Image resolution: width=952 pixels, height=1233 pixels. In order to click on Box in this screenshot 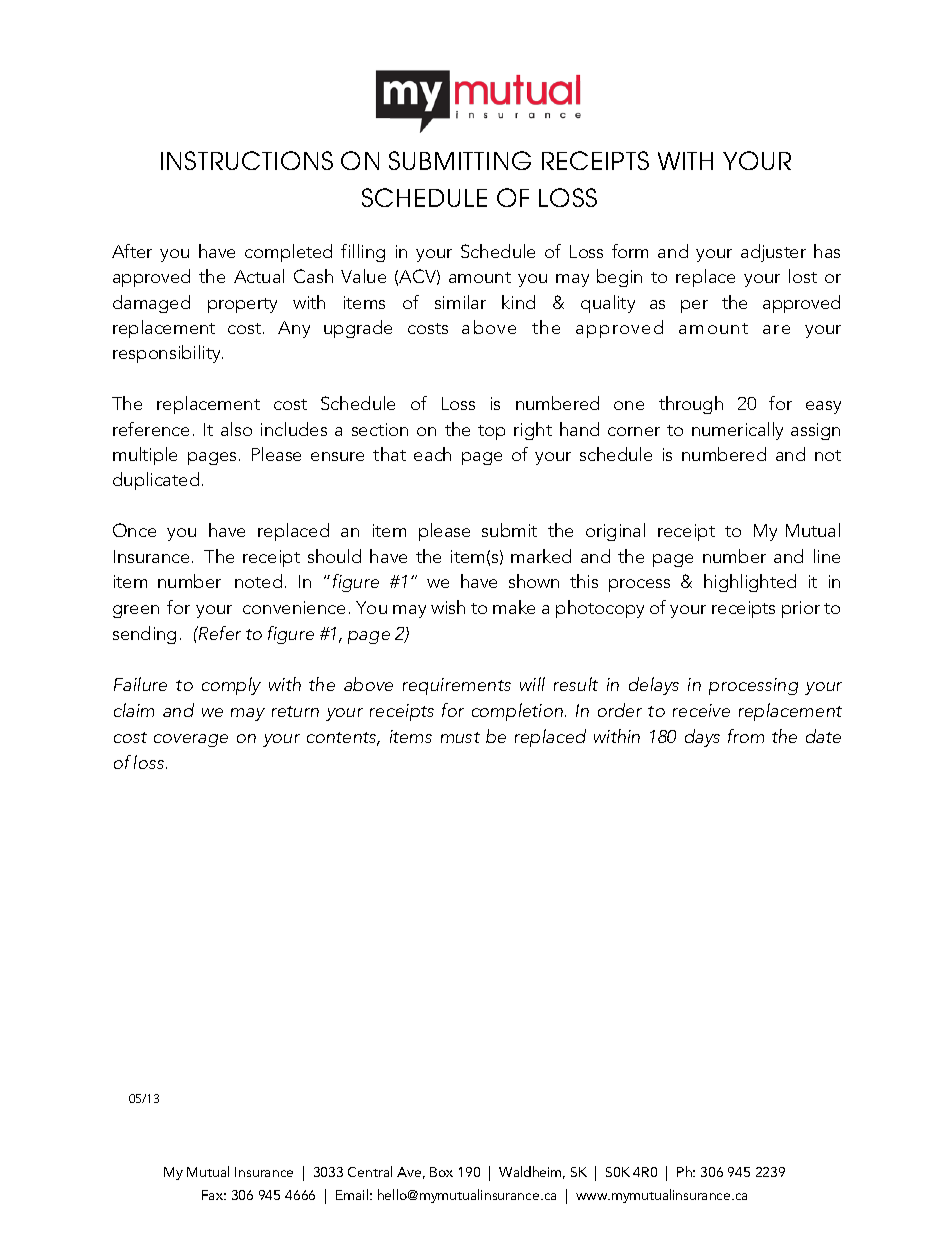, I will do `click(441, 1172)`.
